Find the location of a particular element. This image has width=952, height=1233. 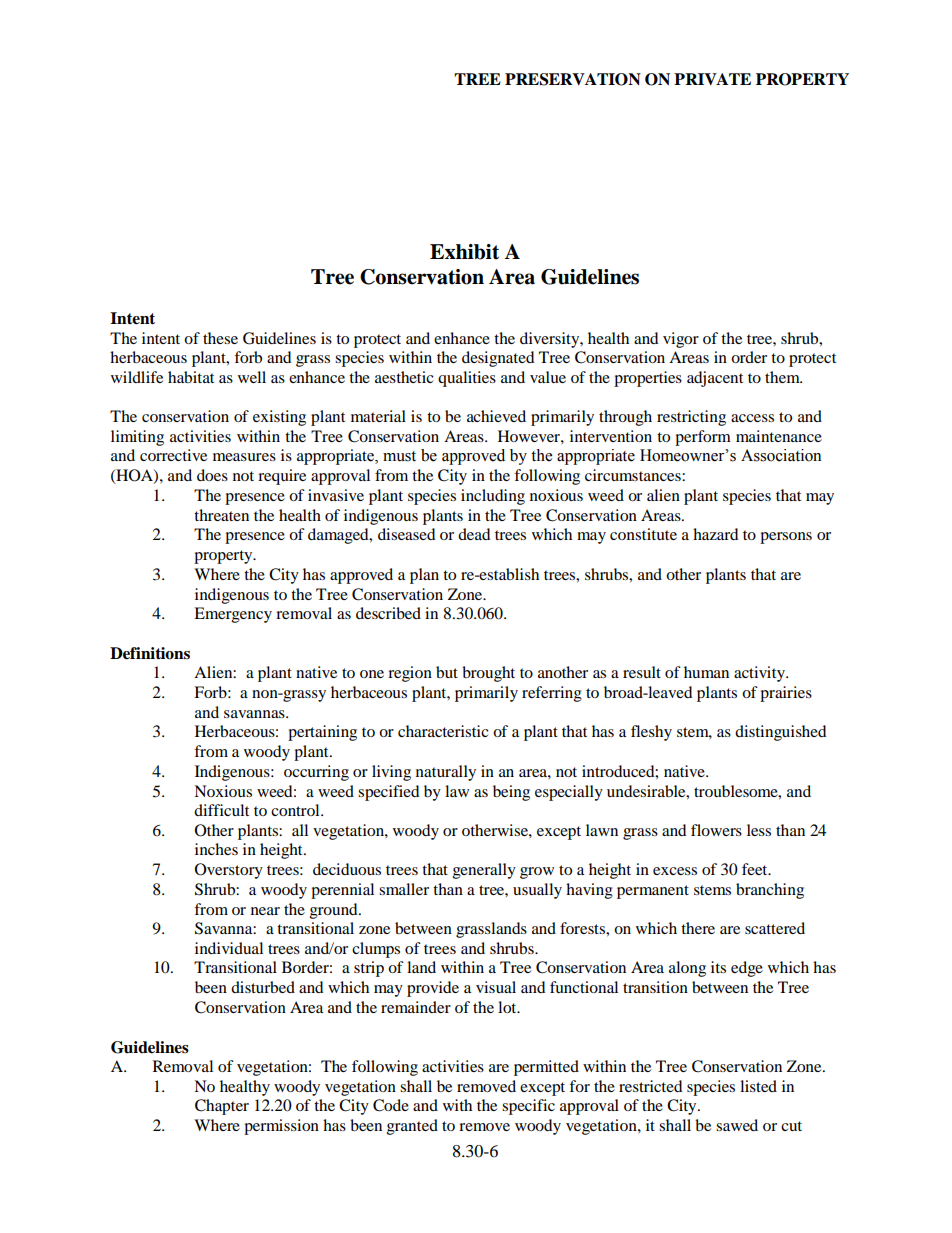

hazard is located at coordinates (716, 534).
